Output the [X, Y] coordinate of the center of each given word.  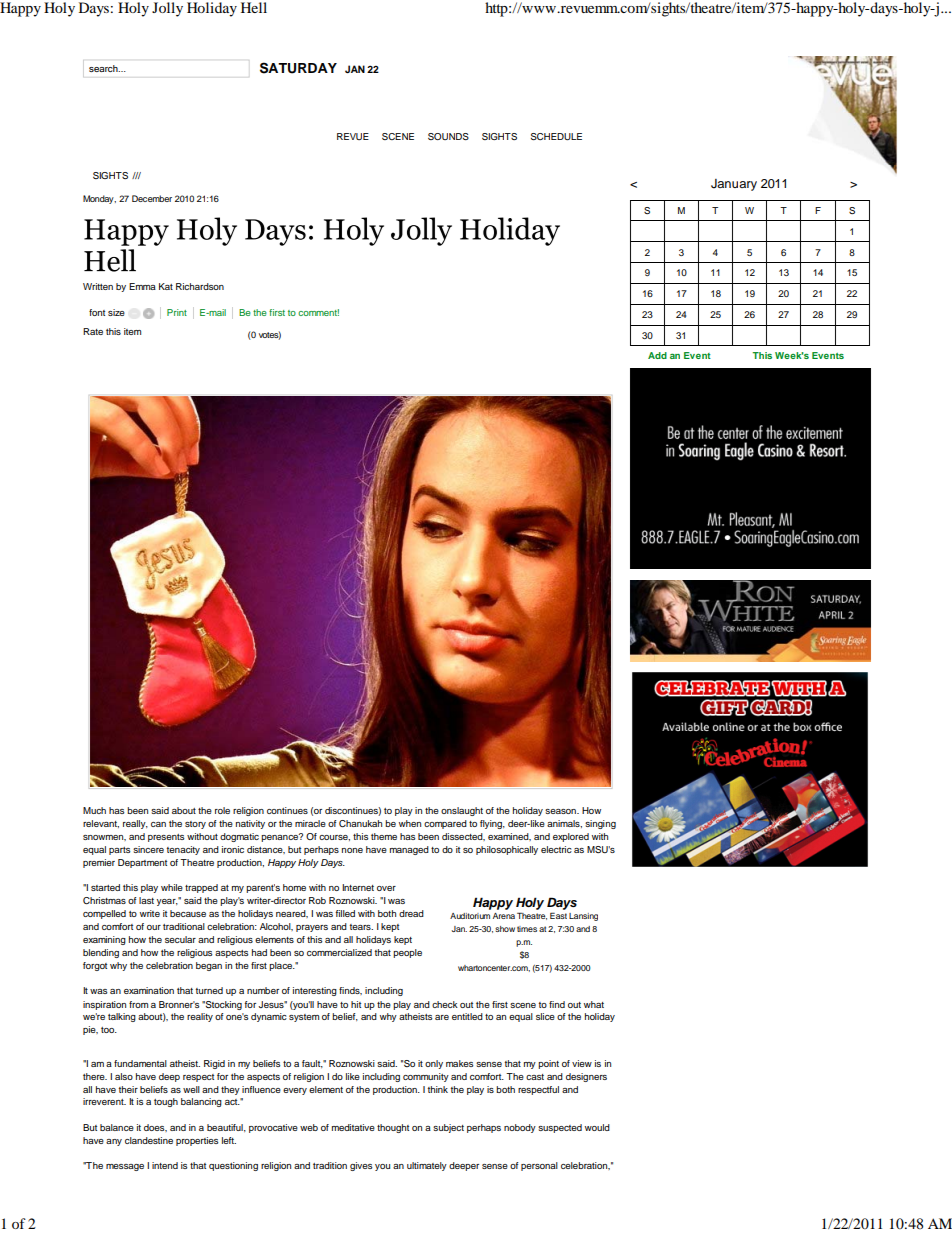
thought [393, 1128]
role [222, 810]
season [561, 811]
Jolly [167, 9]
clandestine [149, 1140]
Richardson [200, 286]
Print [177, 312]
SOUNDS [448, 136]
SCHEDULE [556, 136]
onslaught [462, 811]
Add [657, 355]
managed [409, 850]
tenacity [183, 850]
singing [600, 824]
